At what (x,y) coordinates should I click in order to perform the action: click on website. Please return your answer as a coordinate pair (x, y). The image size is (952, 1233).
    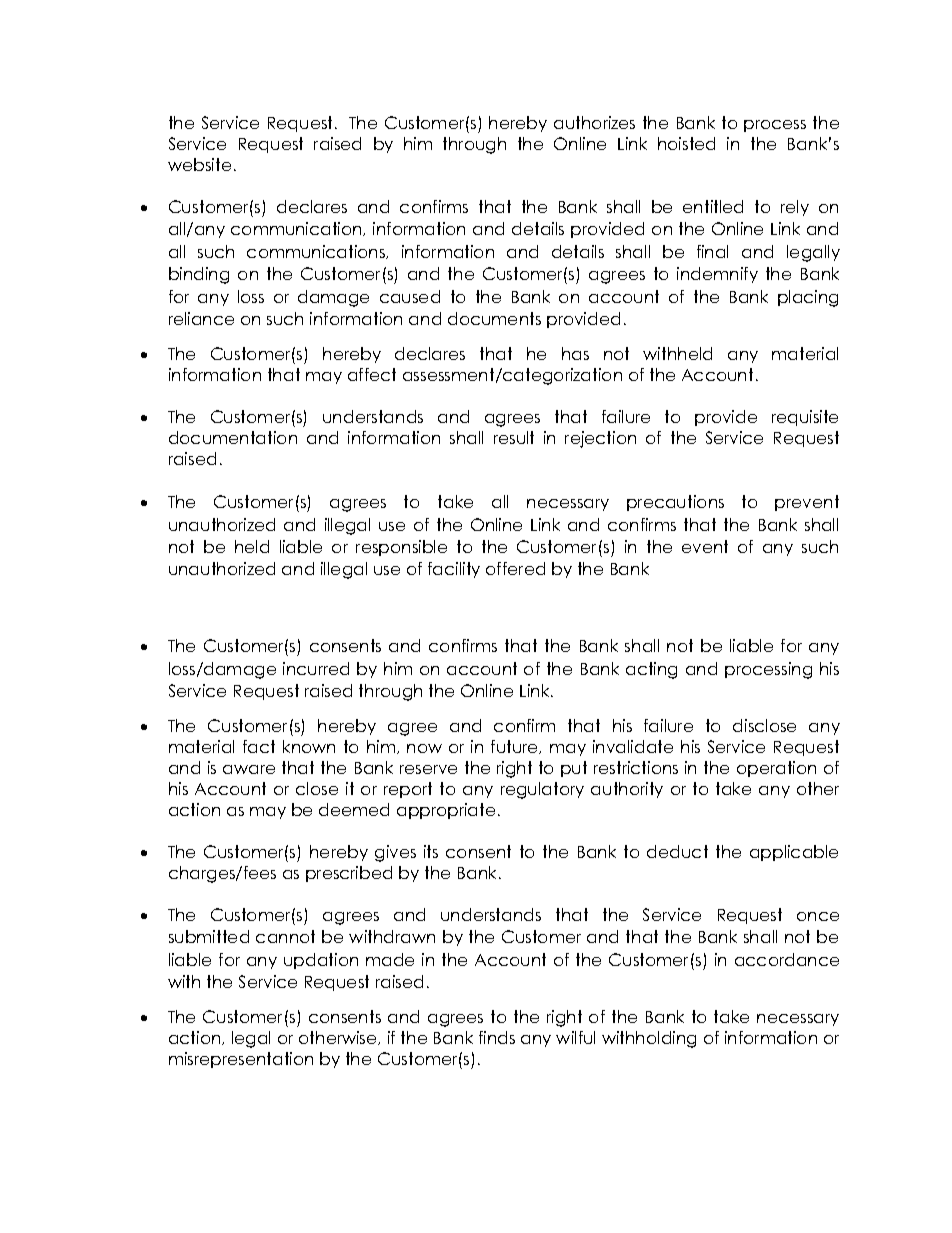
    Looking at the image, I should click on (199, 164).
